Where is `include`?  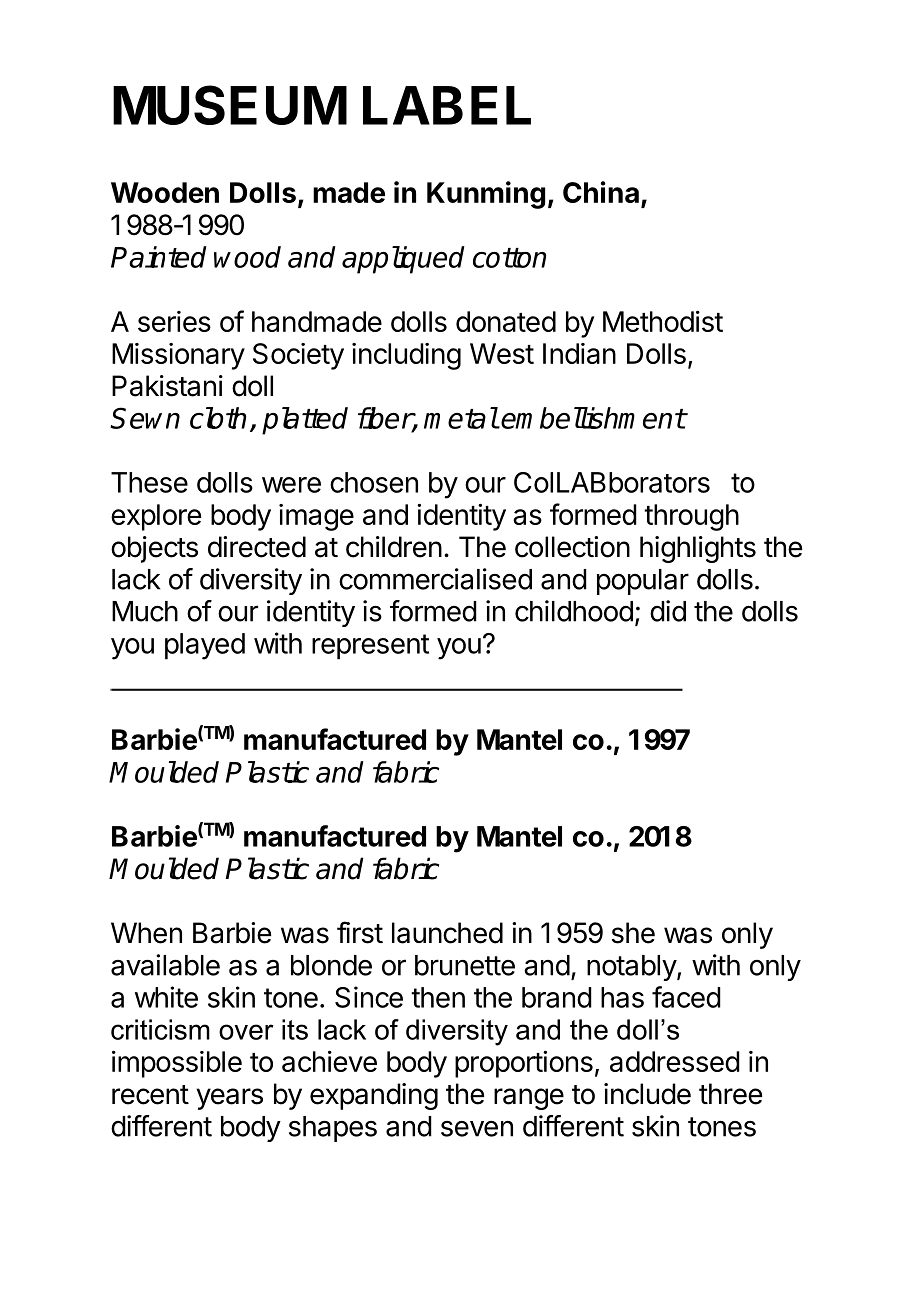 include is located at coordinates (647, 1094).
